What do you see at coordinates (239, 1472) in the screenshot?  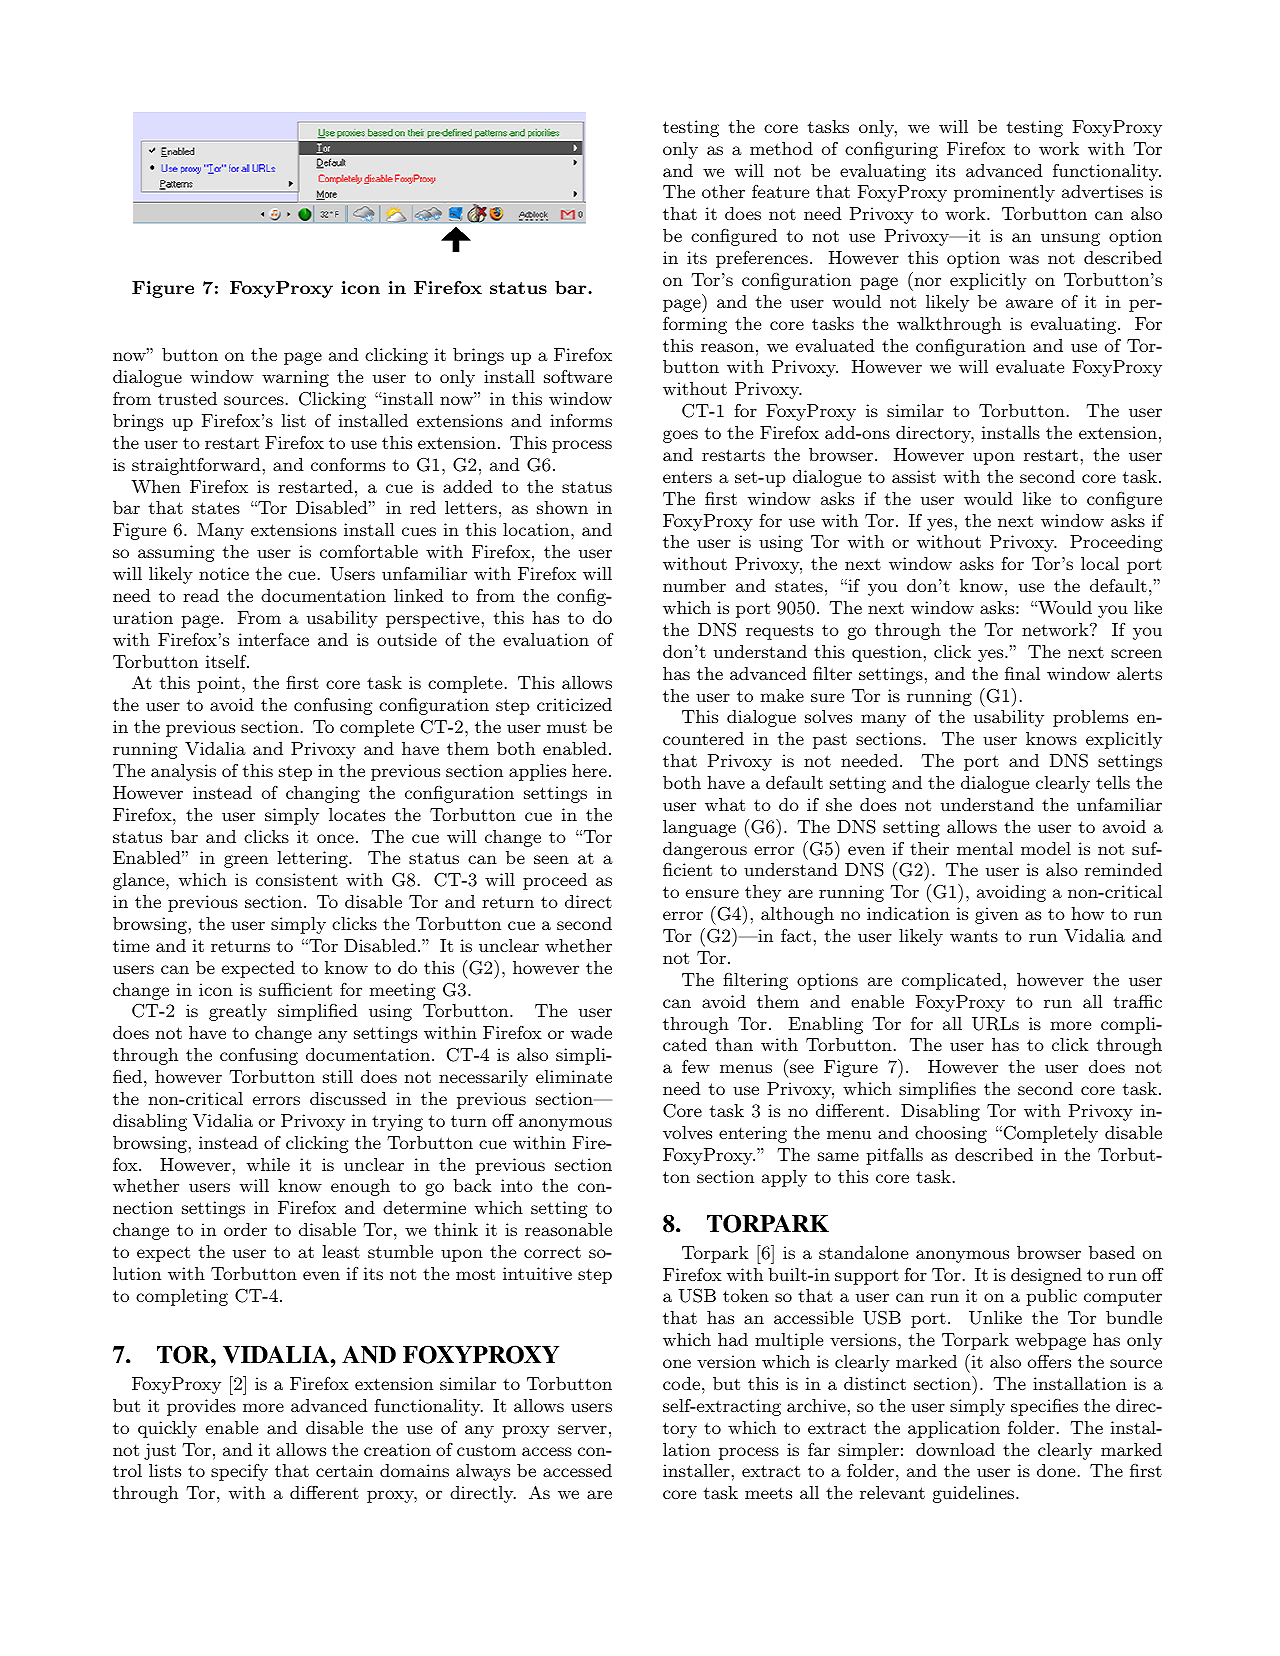 I see `specify` at bounding box center [239, 1472].
